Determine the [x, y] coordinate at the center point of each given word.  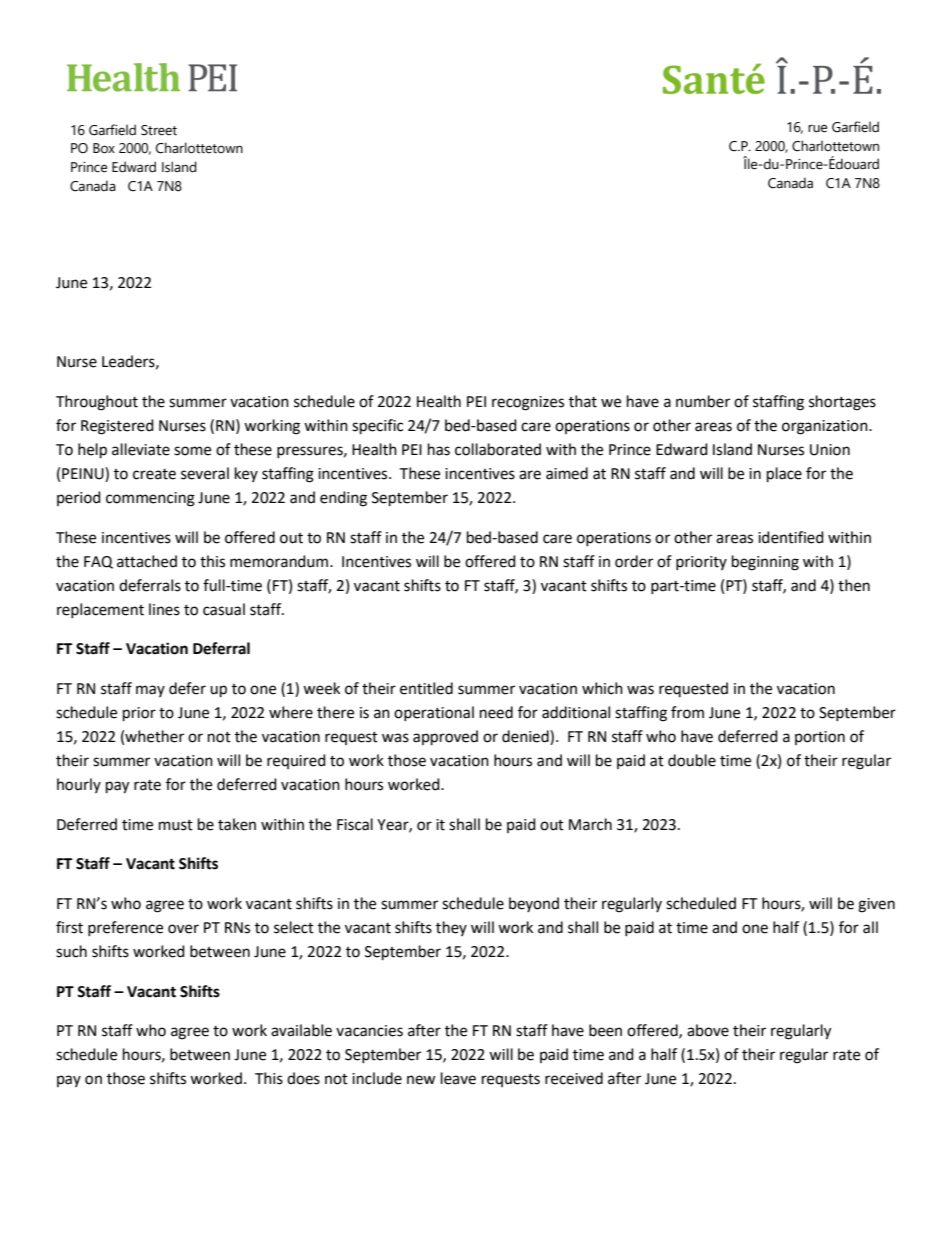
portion [820, 738]
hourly [79, 785]
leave [458, 1078]
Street [159, 130]
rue [817, 128]
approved [445, 738]
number [703, 401]
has [439, 449]
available [301, 1030]
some [192, 451]
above [708, 1030]
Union [830, 450]
